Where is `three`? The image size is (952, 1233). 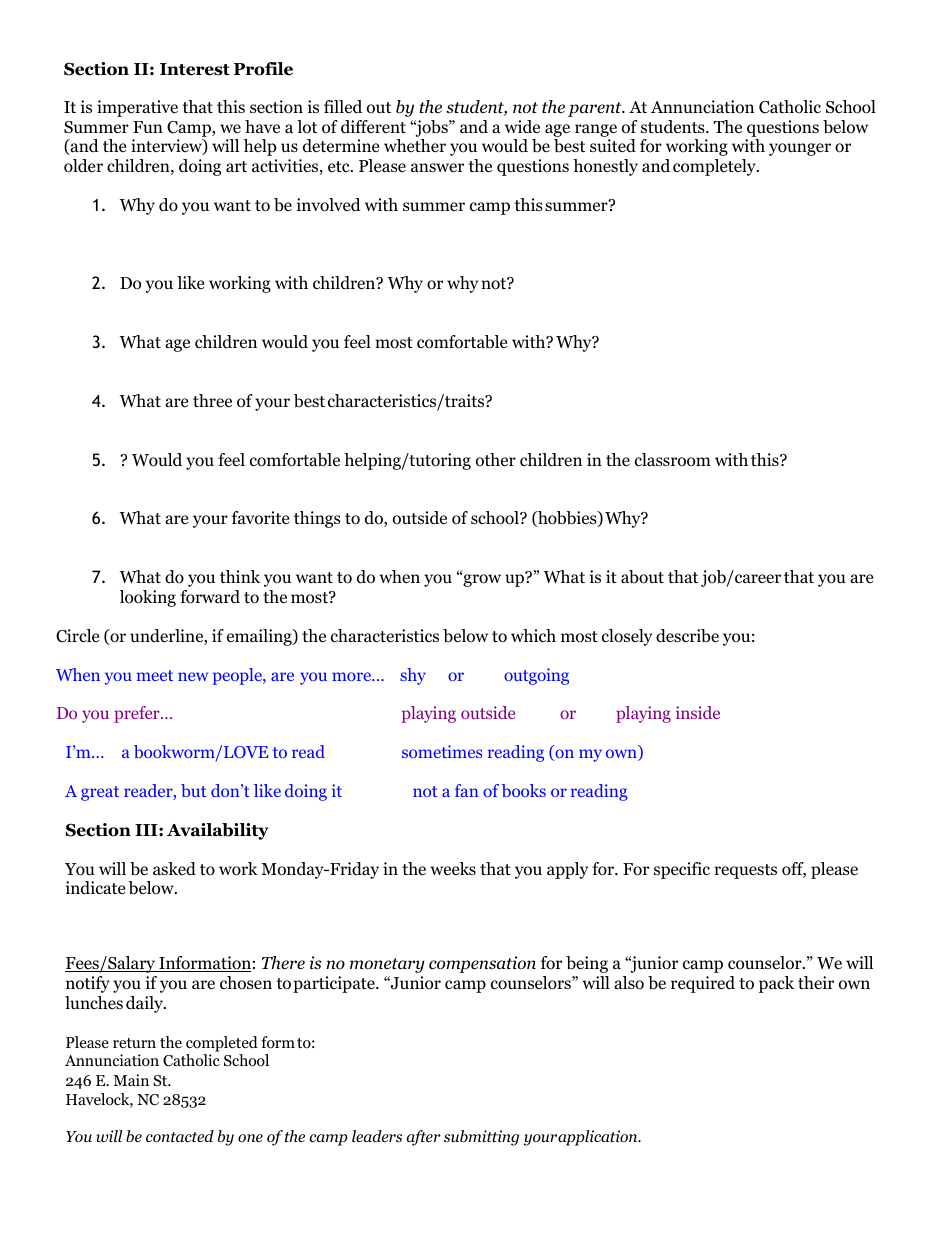
three is located at coordinates (212, 401).
